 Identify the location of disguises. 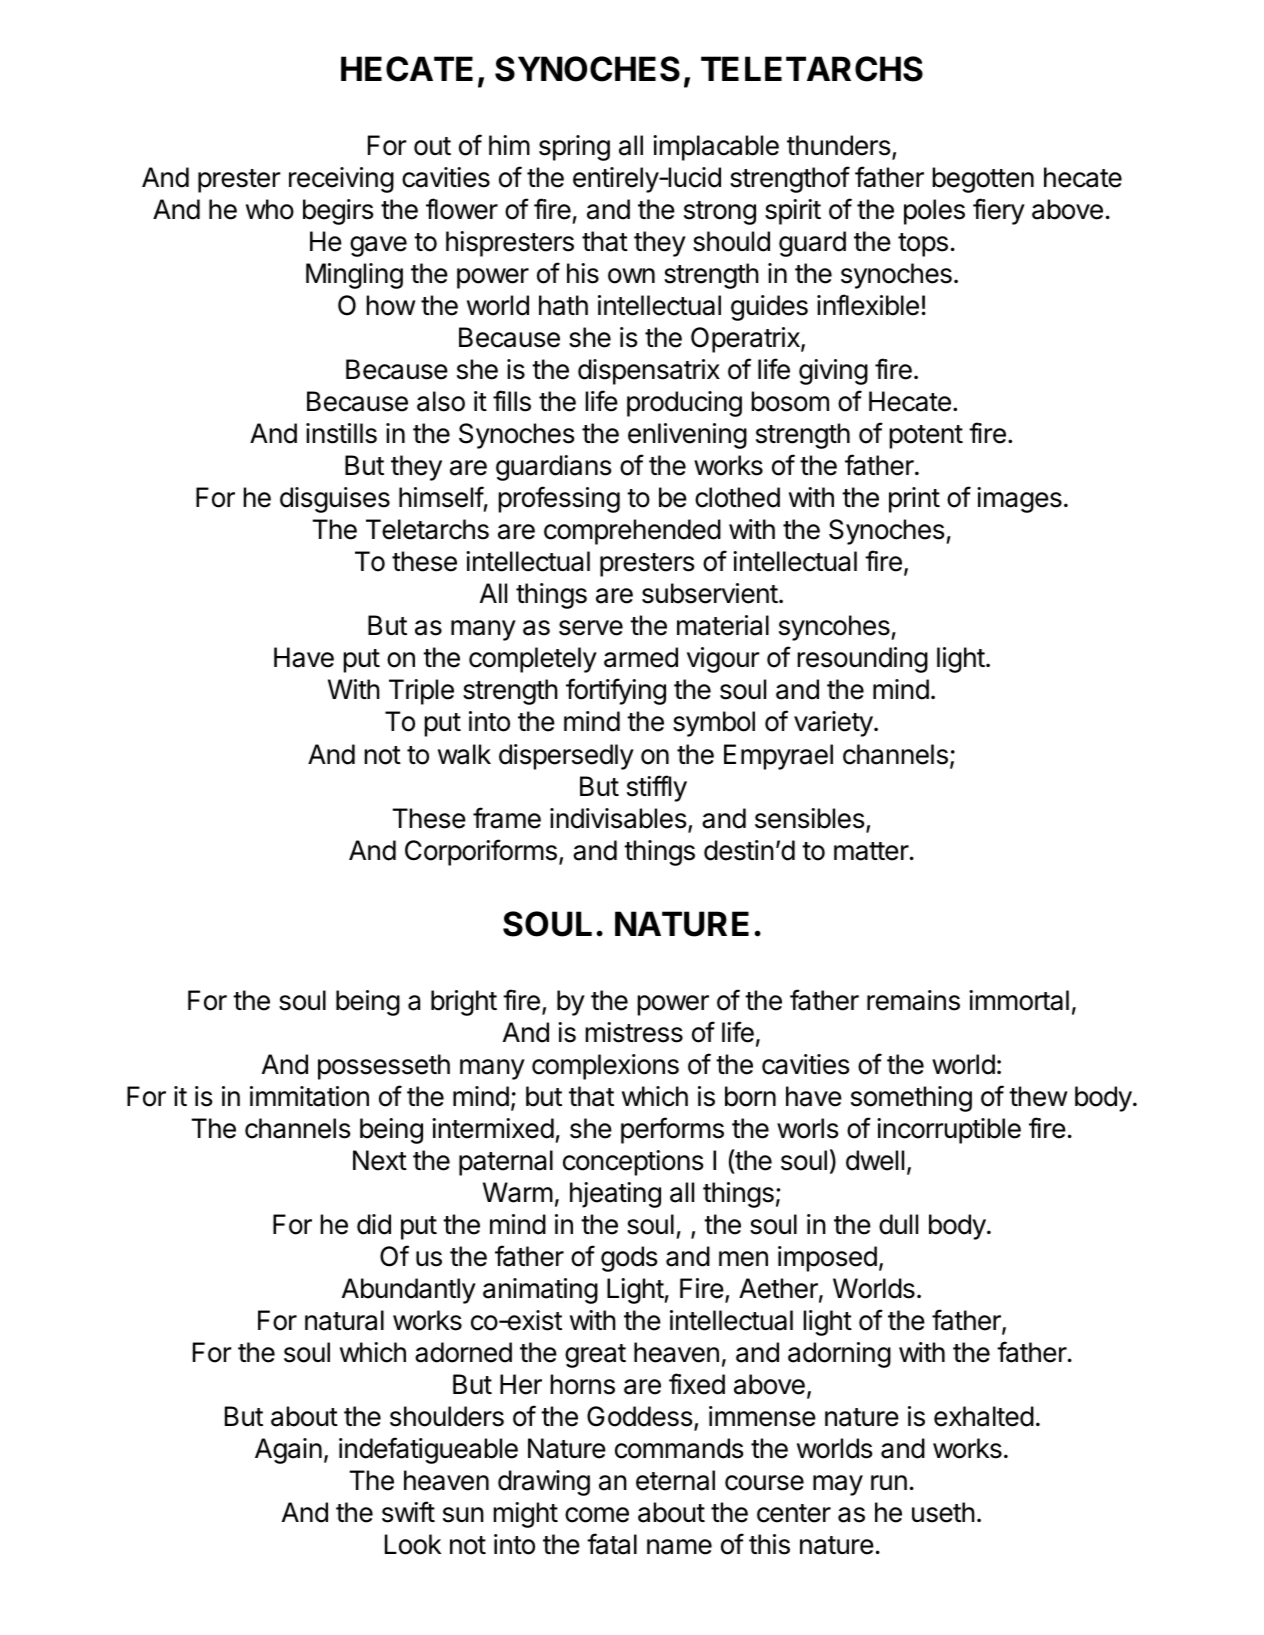
(335, 500).
